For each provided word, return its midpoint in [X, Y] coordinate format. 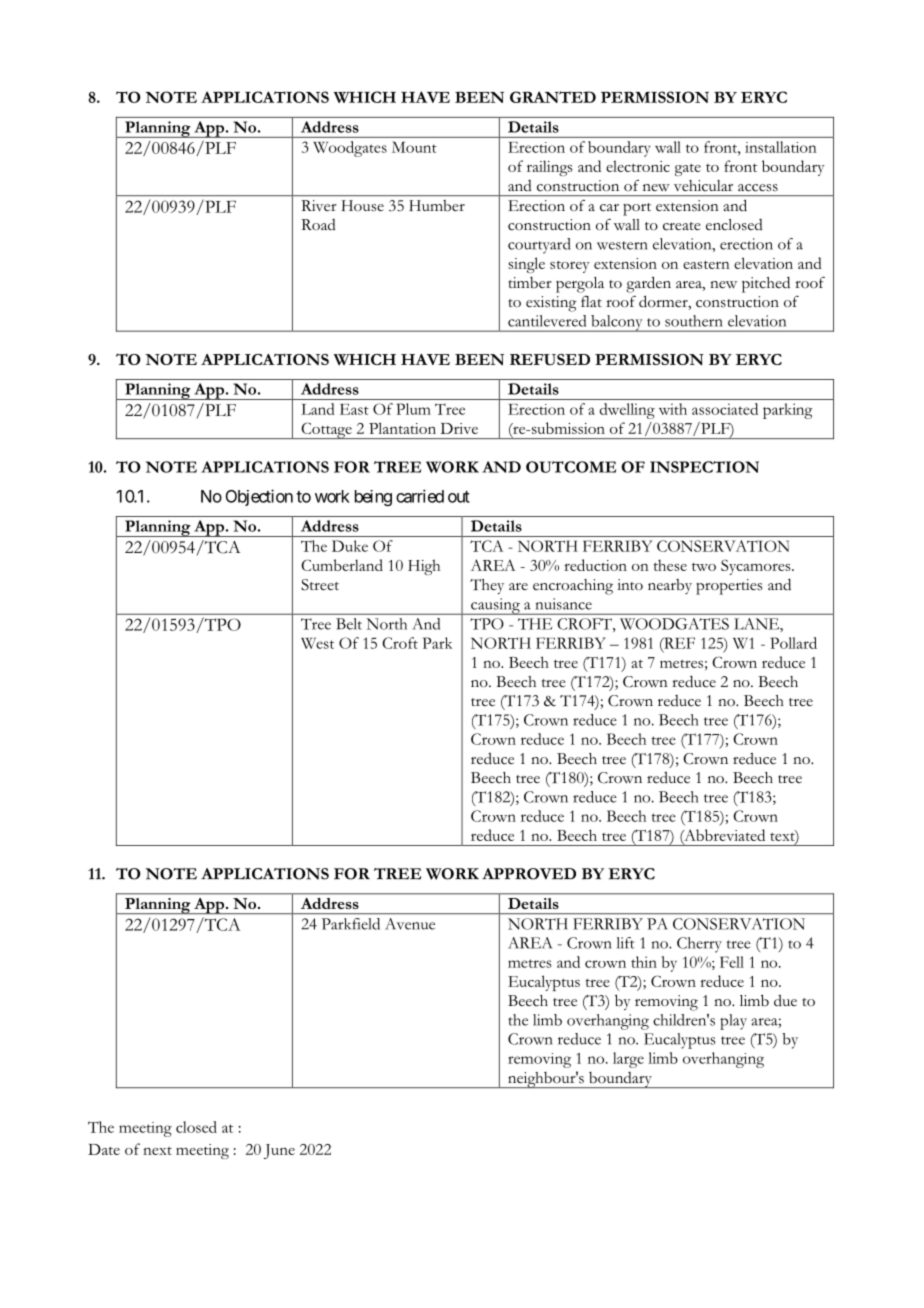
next [157, 1150]
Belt [349, 624]
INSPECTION [704, 467]
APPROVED [529, 874]
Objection [259, 497]
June [279, 1151]
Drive [459, 428]
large [628, 1060]
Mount [414, 147]
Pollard [794, 643]
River [319, 205]
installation [781, 147]
